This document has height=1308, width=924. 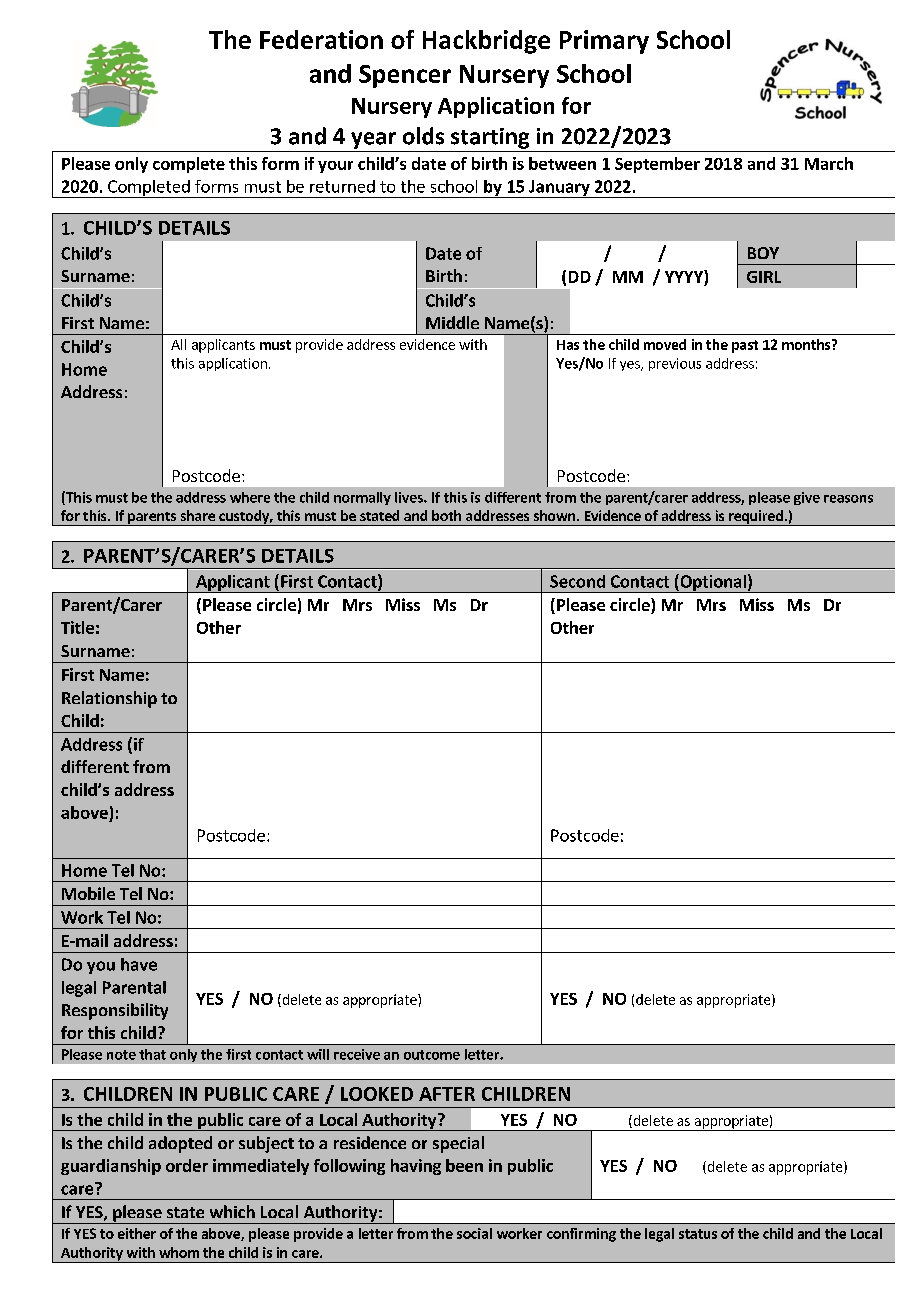 I want to click on GIRL, so click(x=764, y=277).
